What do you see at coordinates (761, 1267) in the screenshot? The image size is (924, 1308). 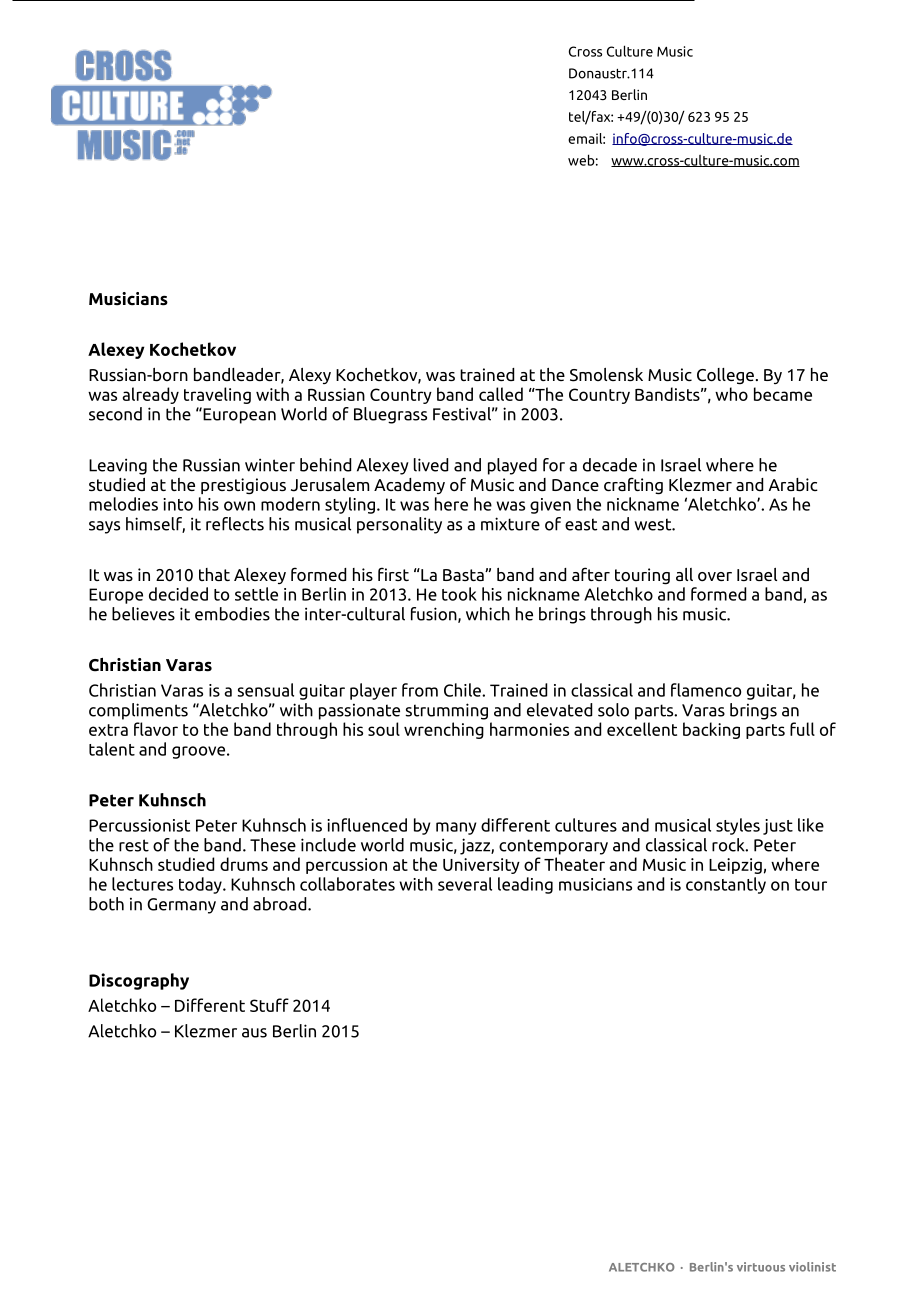 I see `virtuous` at bounding box center [761, 1267].
